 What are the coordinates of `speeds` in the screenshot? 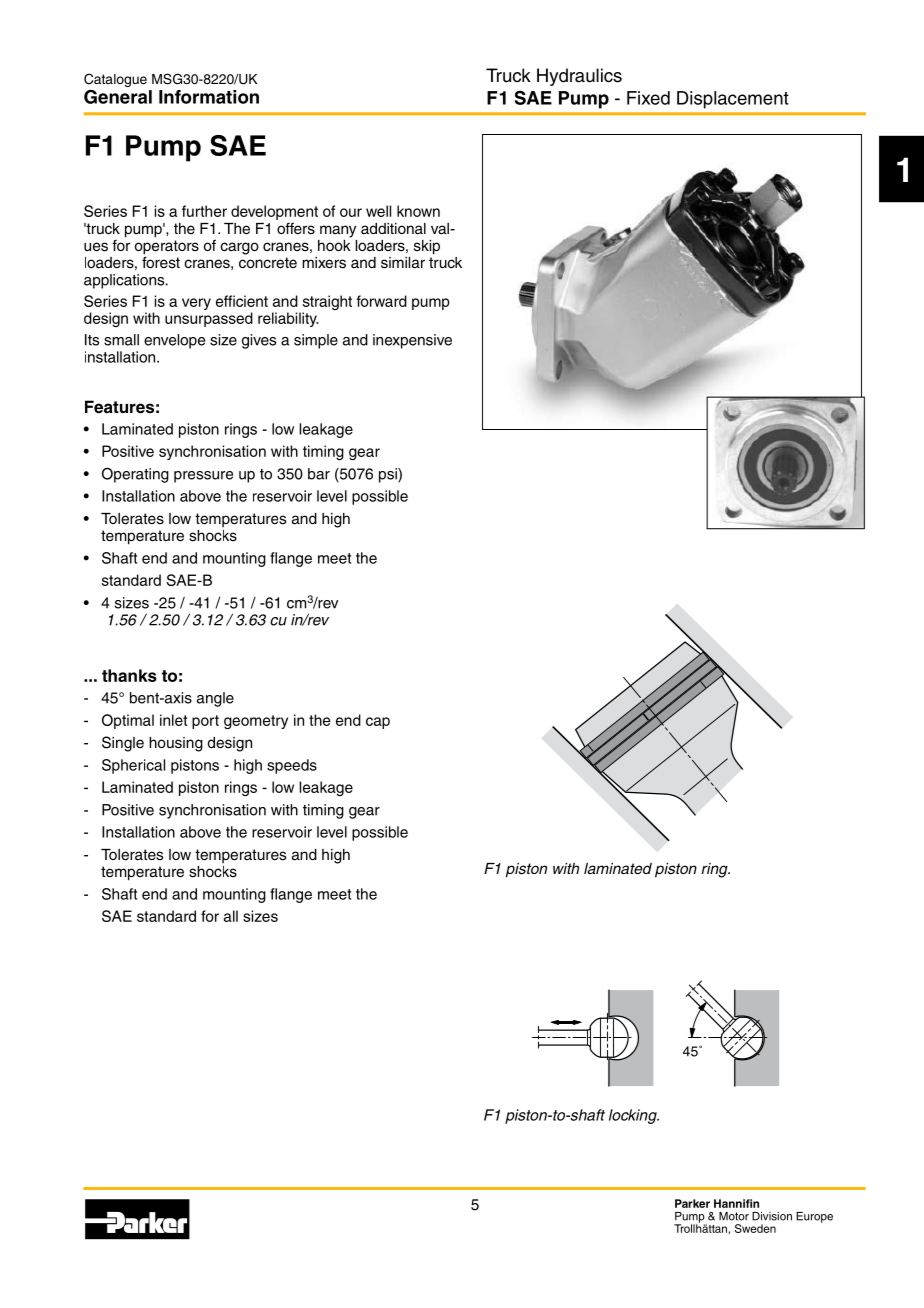 It's located at (292, 766).
